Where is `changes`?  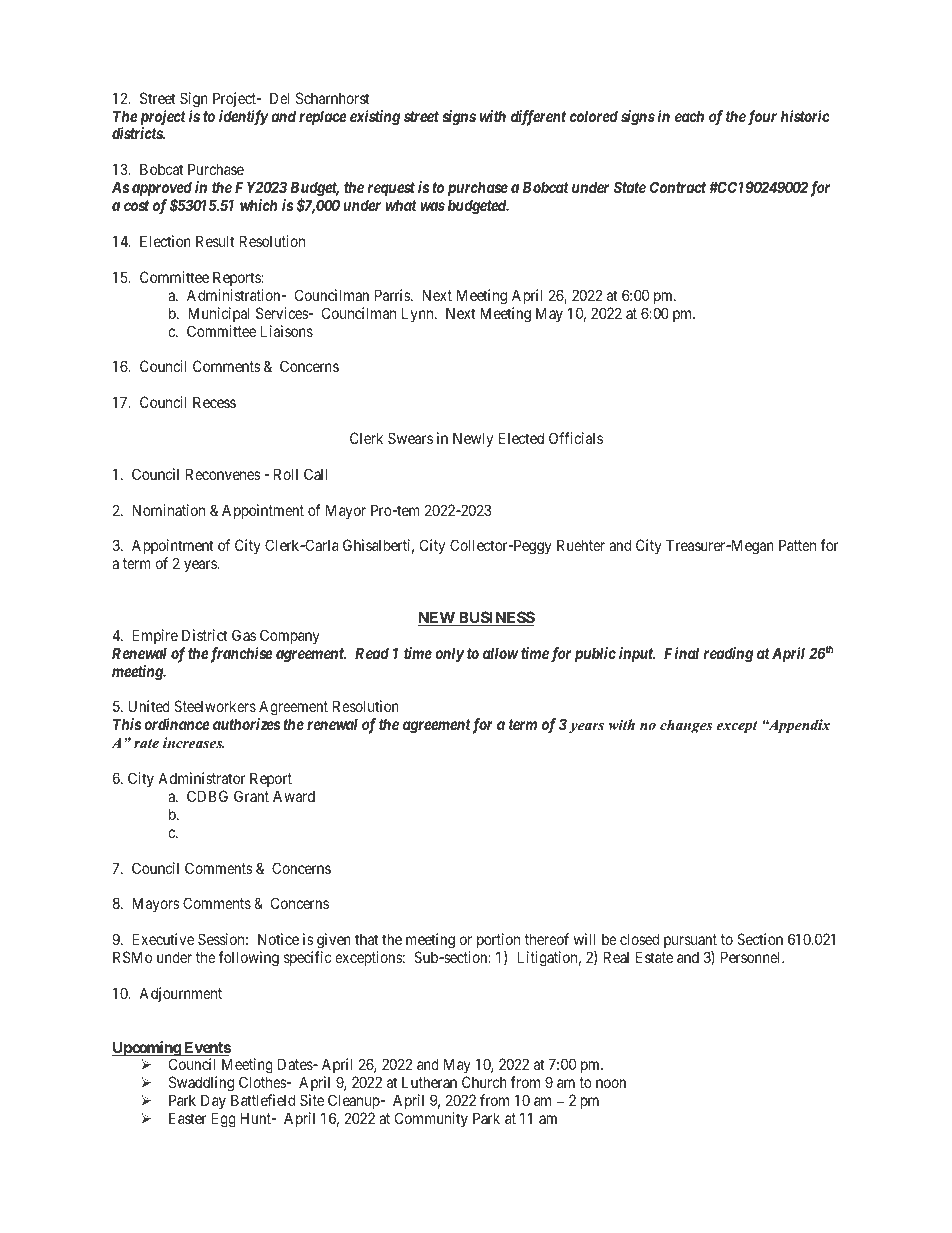 changes is located at coordinates (686, 726).
